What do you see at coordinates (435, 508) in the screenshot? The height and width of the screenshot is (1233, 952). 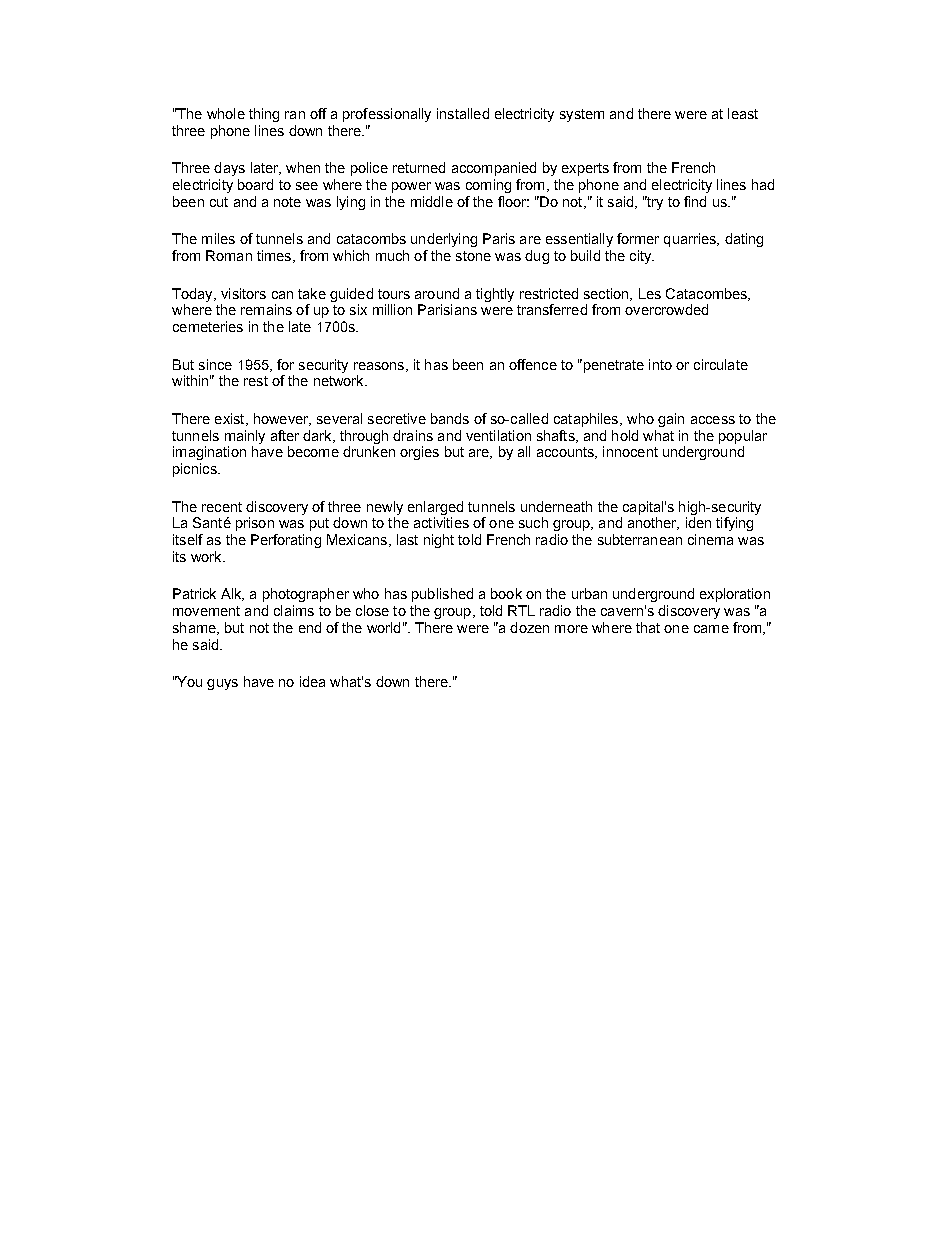 I see `enlarged` at bounding box center [435, 508].
